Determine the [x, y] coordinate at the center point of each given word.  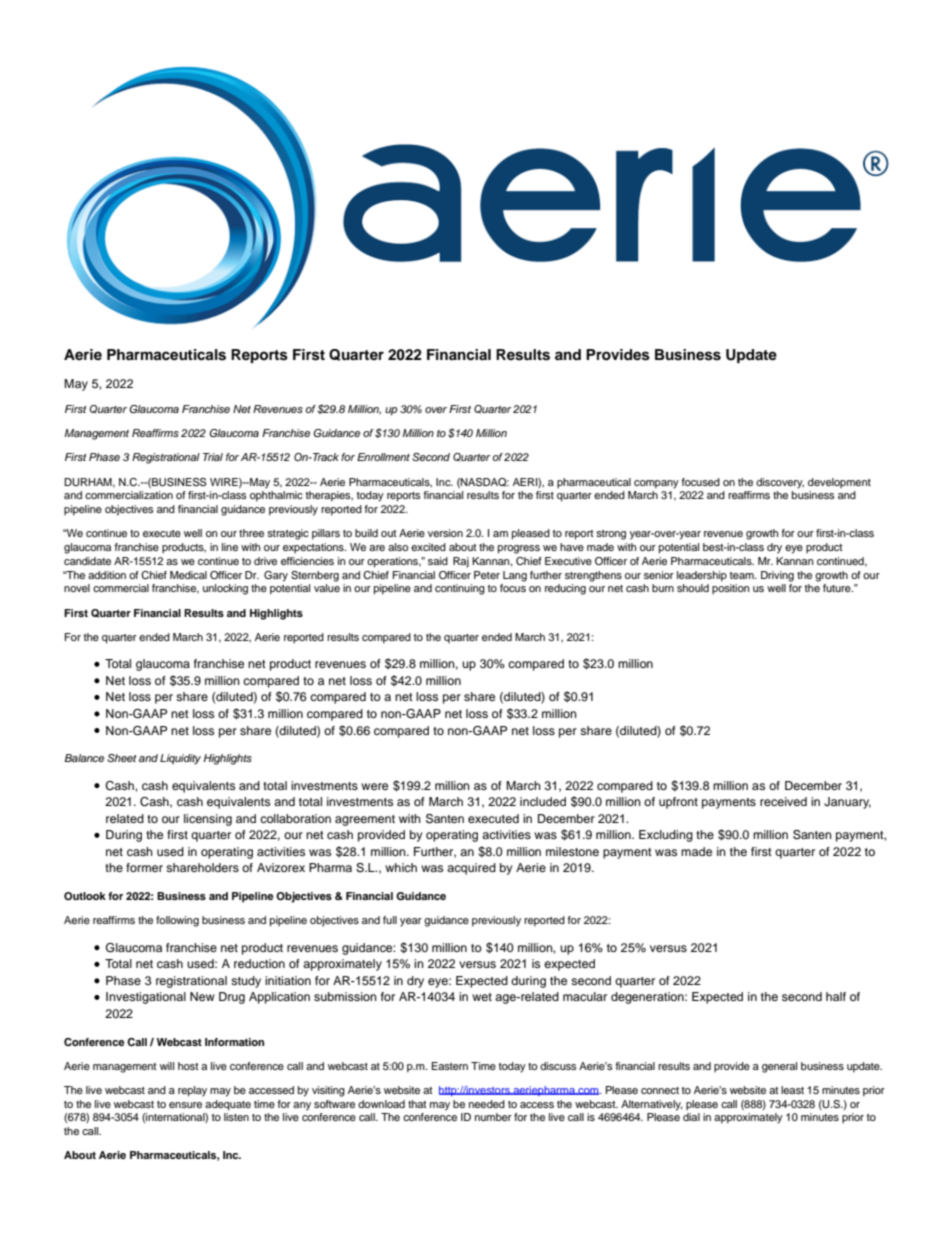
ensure [185, 1105]
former [144, 867]
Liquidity [180, 759]
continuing [460, 589]
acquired [471, 869]
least [792, 1090]
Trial [213, 457]
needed [487, 1104]
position [731, 589]
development [839, 483]
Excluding [666, 836]
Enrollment [383, 457]
